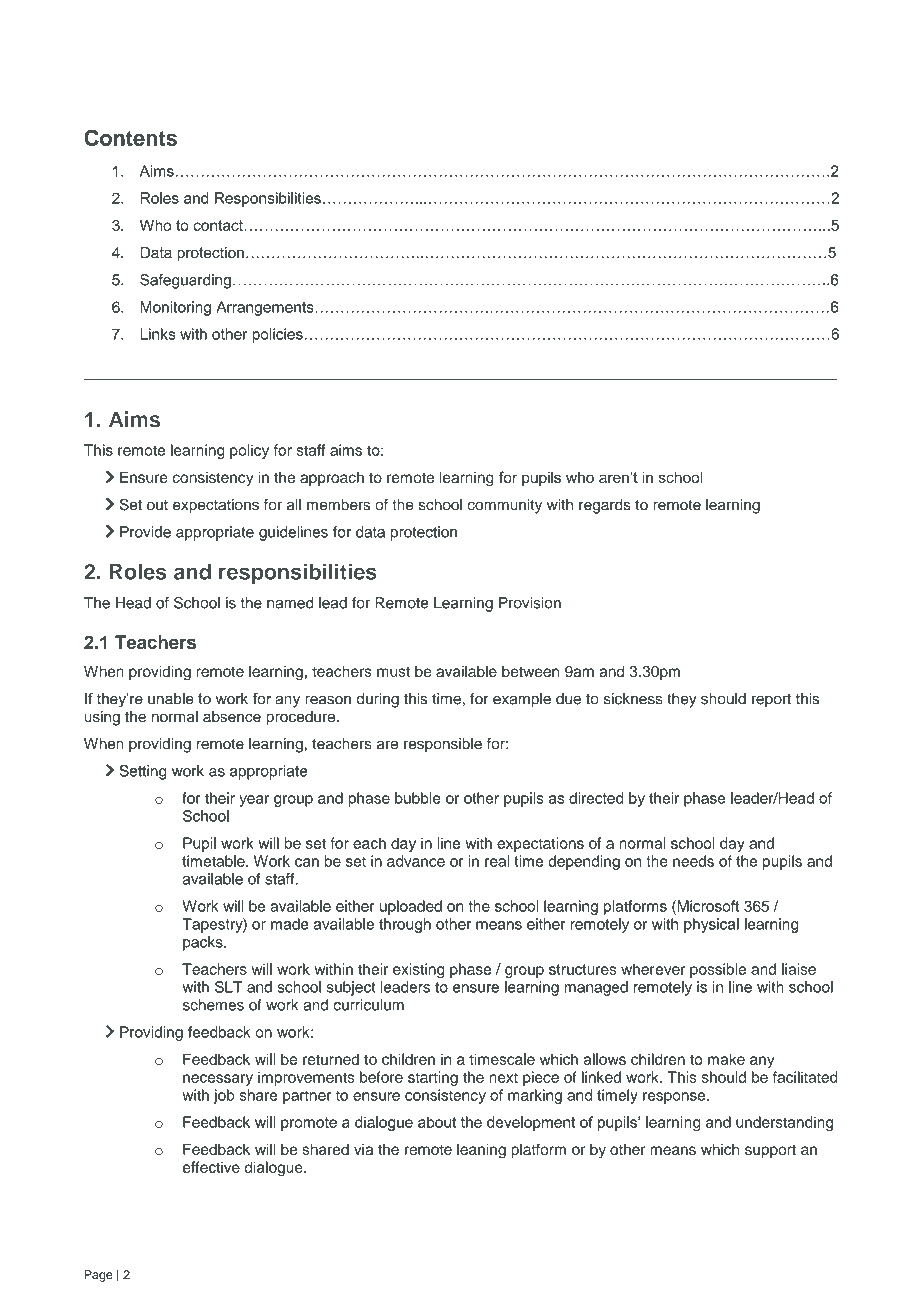 The width and height of the screenshot is (924, 1309). What do you see at coordinates (481, 1151) in the screenshot?
I see `leaning` at bounding box center [481, 1151].
